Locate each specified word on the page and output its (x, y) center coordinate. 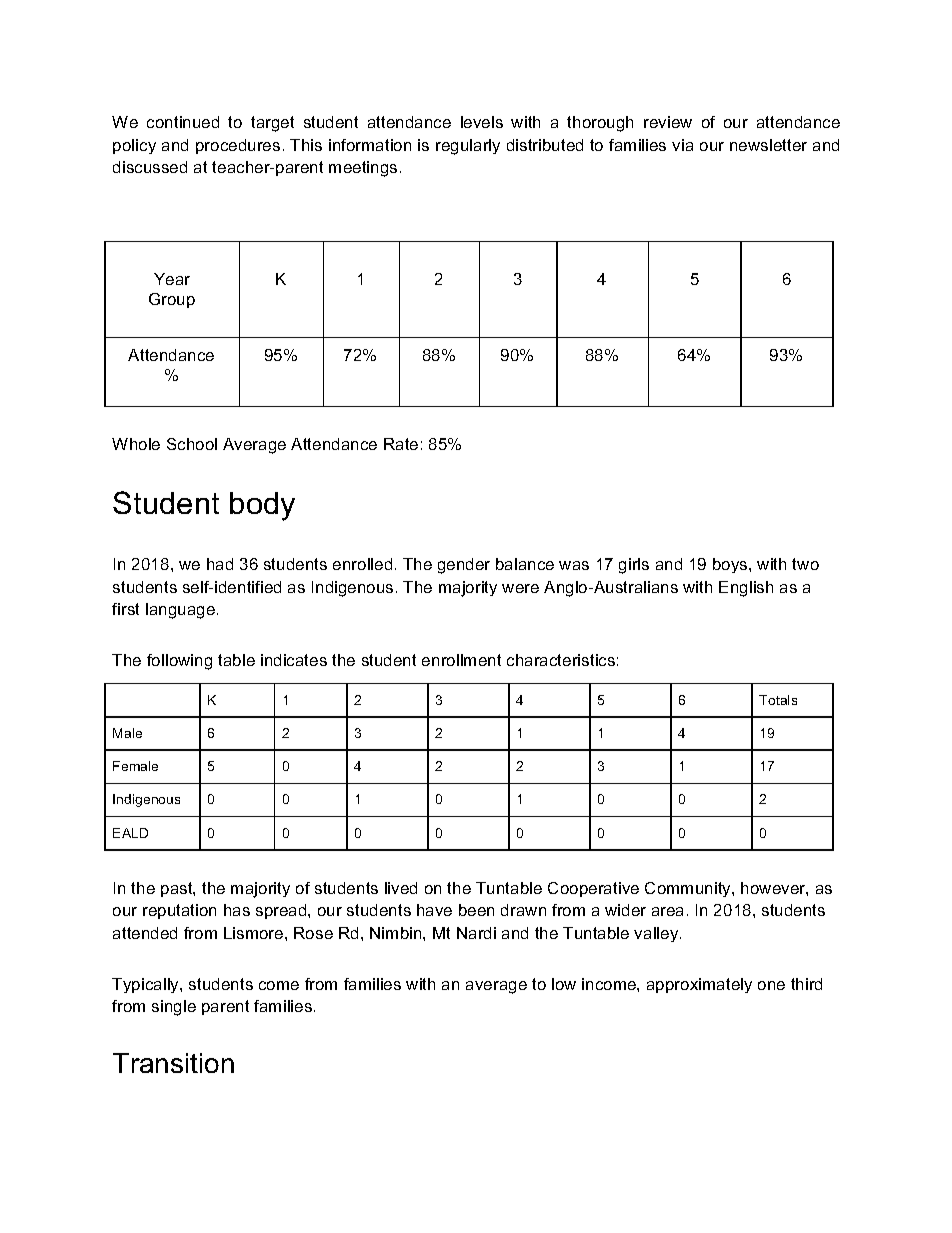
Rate (401, 444)
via (682, 145)
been (476, 910)
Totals (778, 700)
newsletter (768, 145)
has (237, 910)
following (179, 662)
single (174, 1008)
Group (172, 300)
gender (464, 566)
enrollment (461, 660)
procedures (238, 146)
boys (731, 565)
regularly (468, 147)
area (667, 911)
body (262, 506)
